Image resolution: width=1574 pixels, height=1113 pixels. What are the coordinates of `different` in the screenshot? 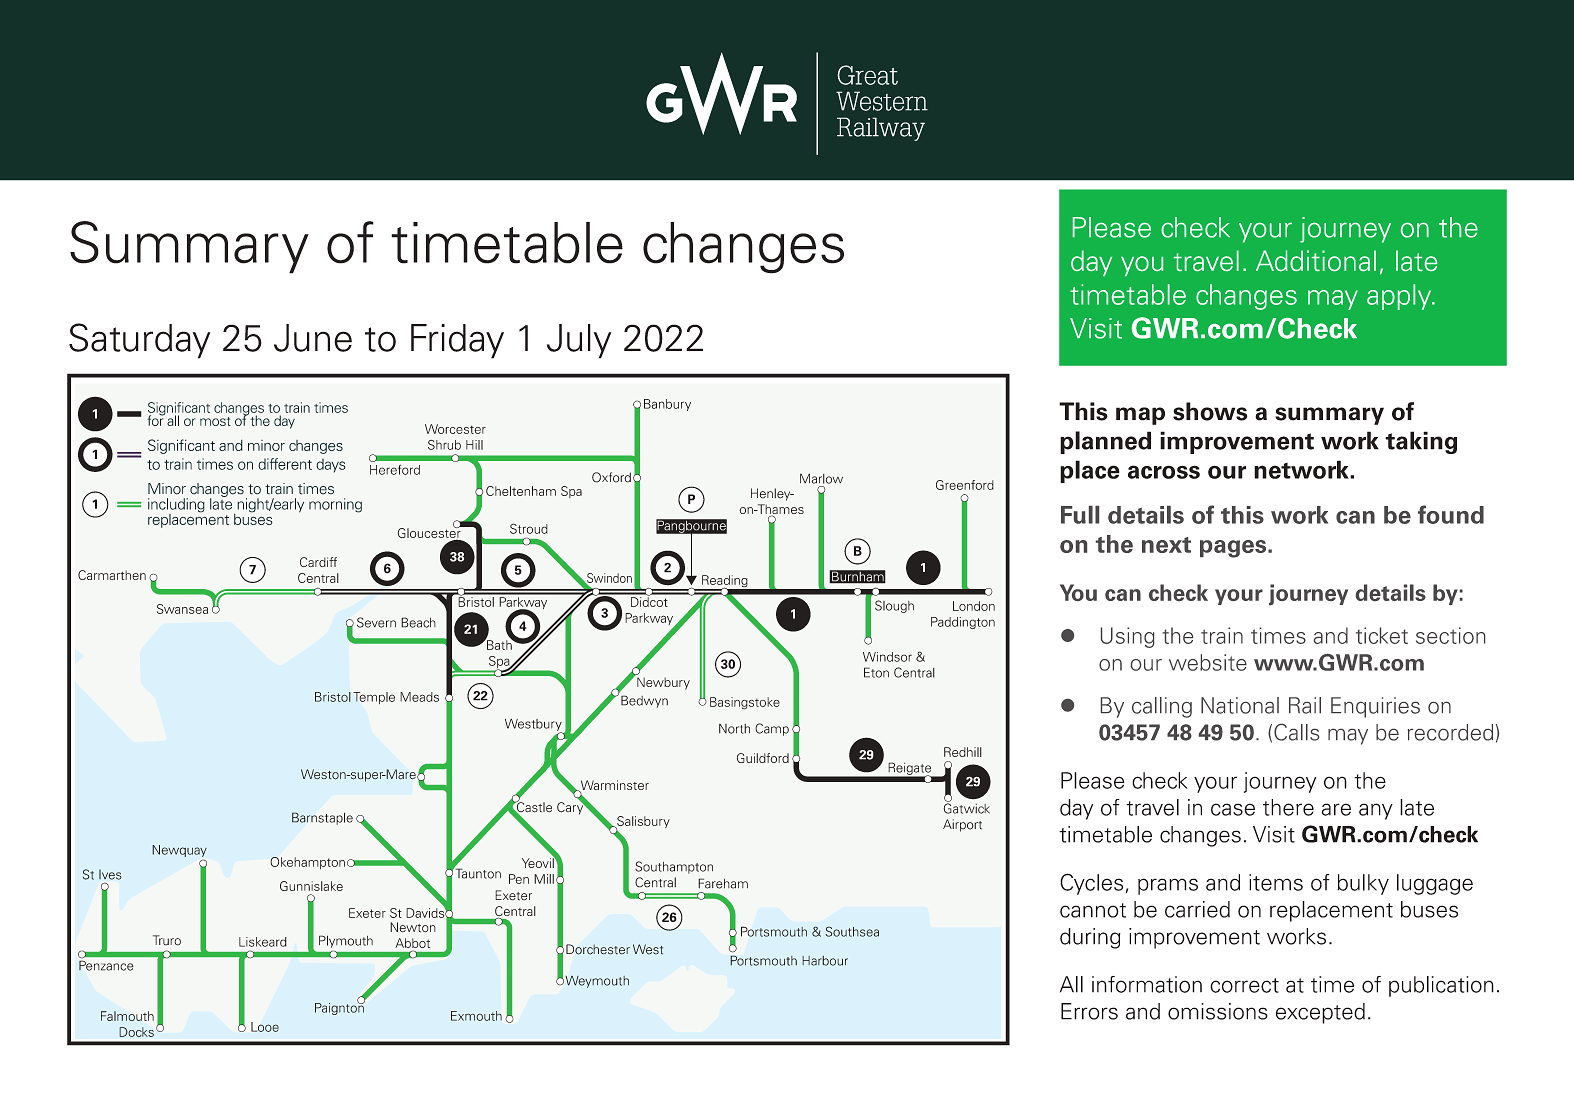 It's located at (285, 464).
